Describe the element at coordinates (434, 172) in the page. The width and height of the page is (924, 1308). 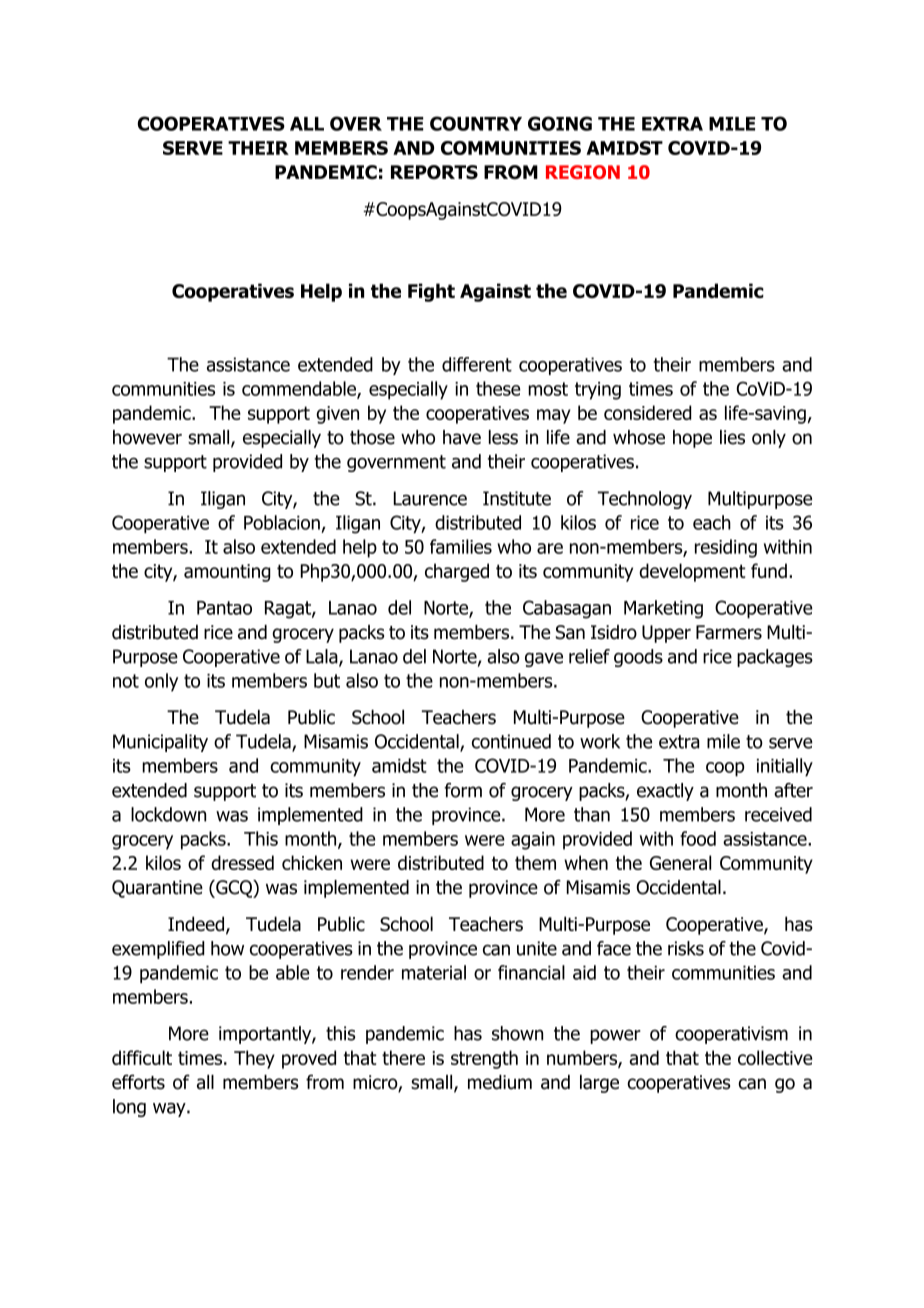
I see `REPORTS` at that location.
